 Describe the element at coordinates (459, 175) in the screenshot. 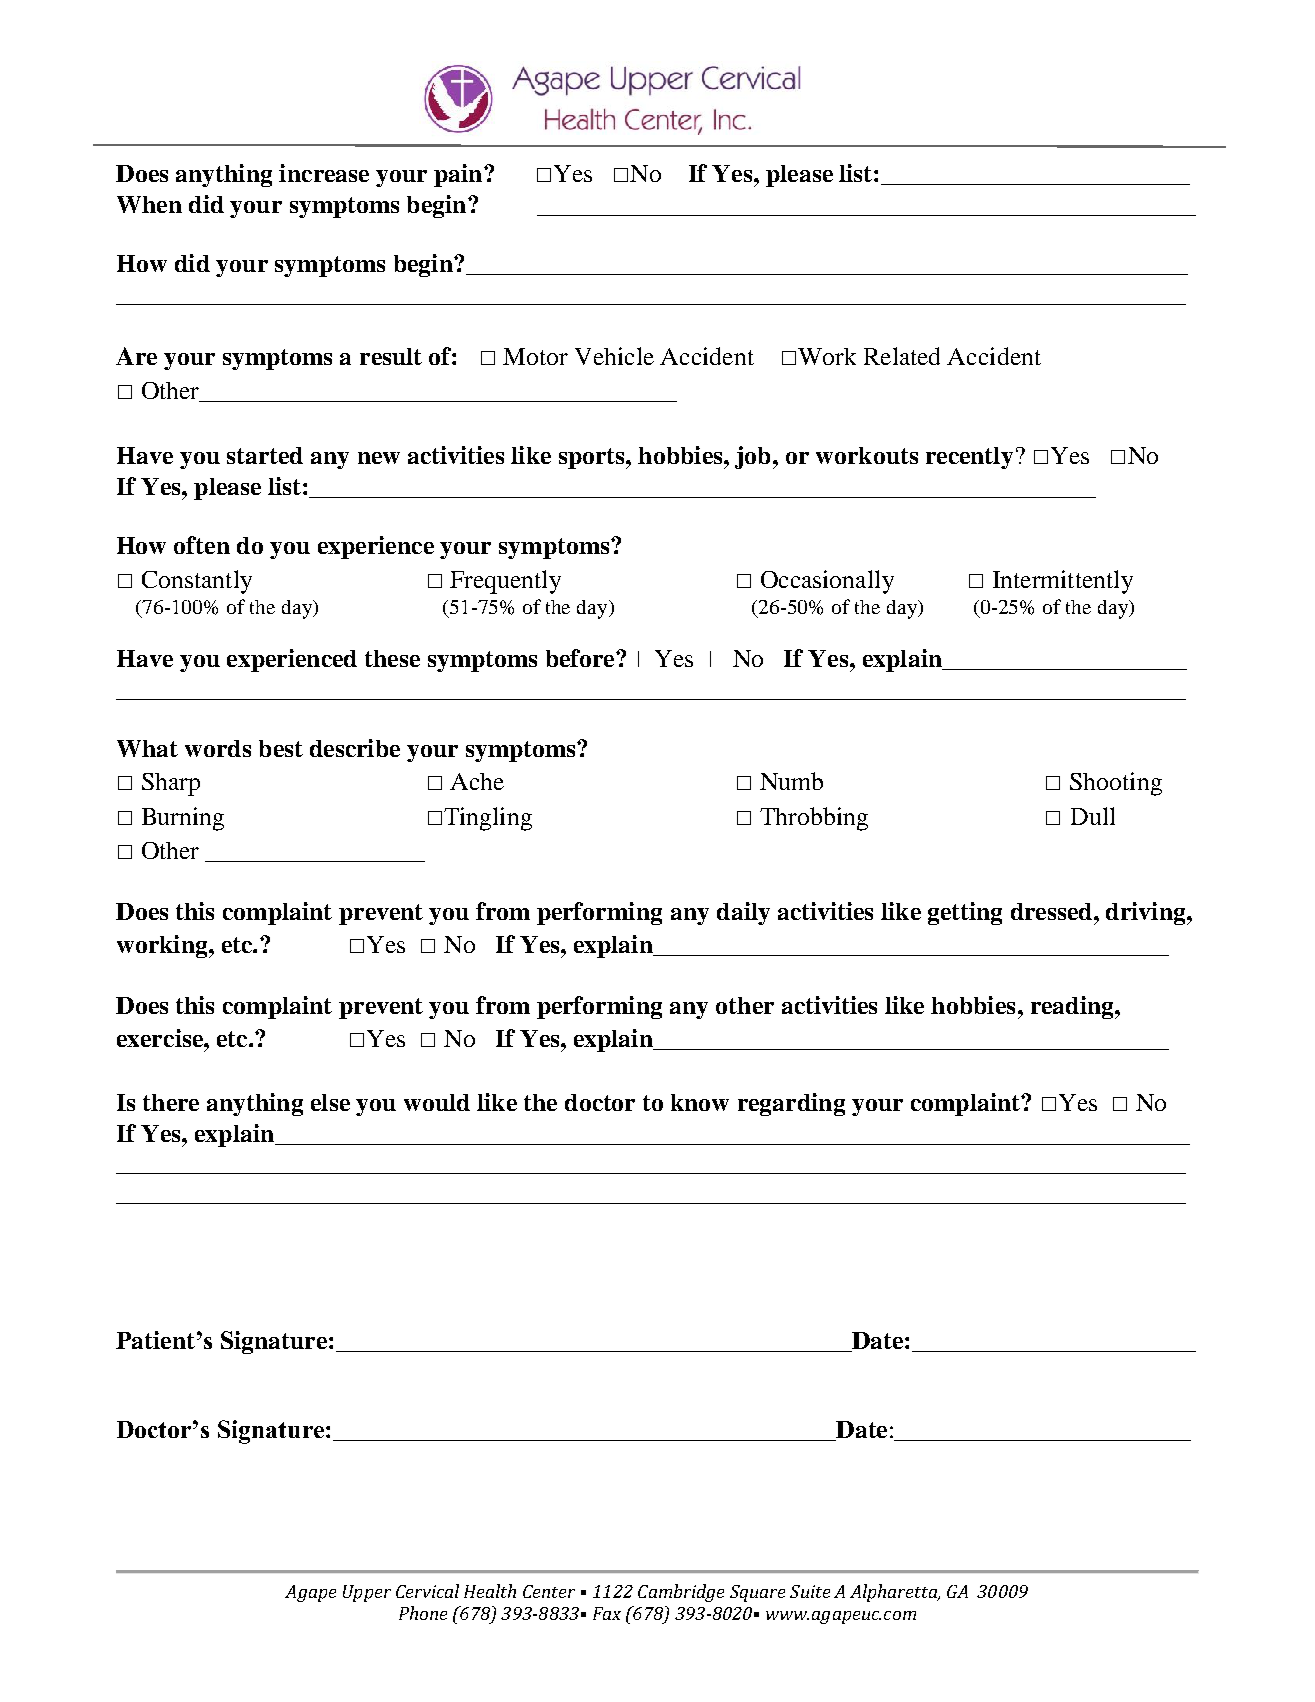

I see `pain` at that location.
